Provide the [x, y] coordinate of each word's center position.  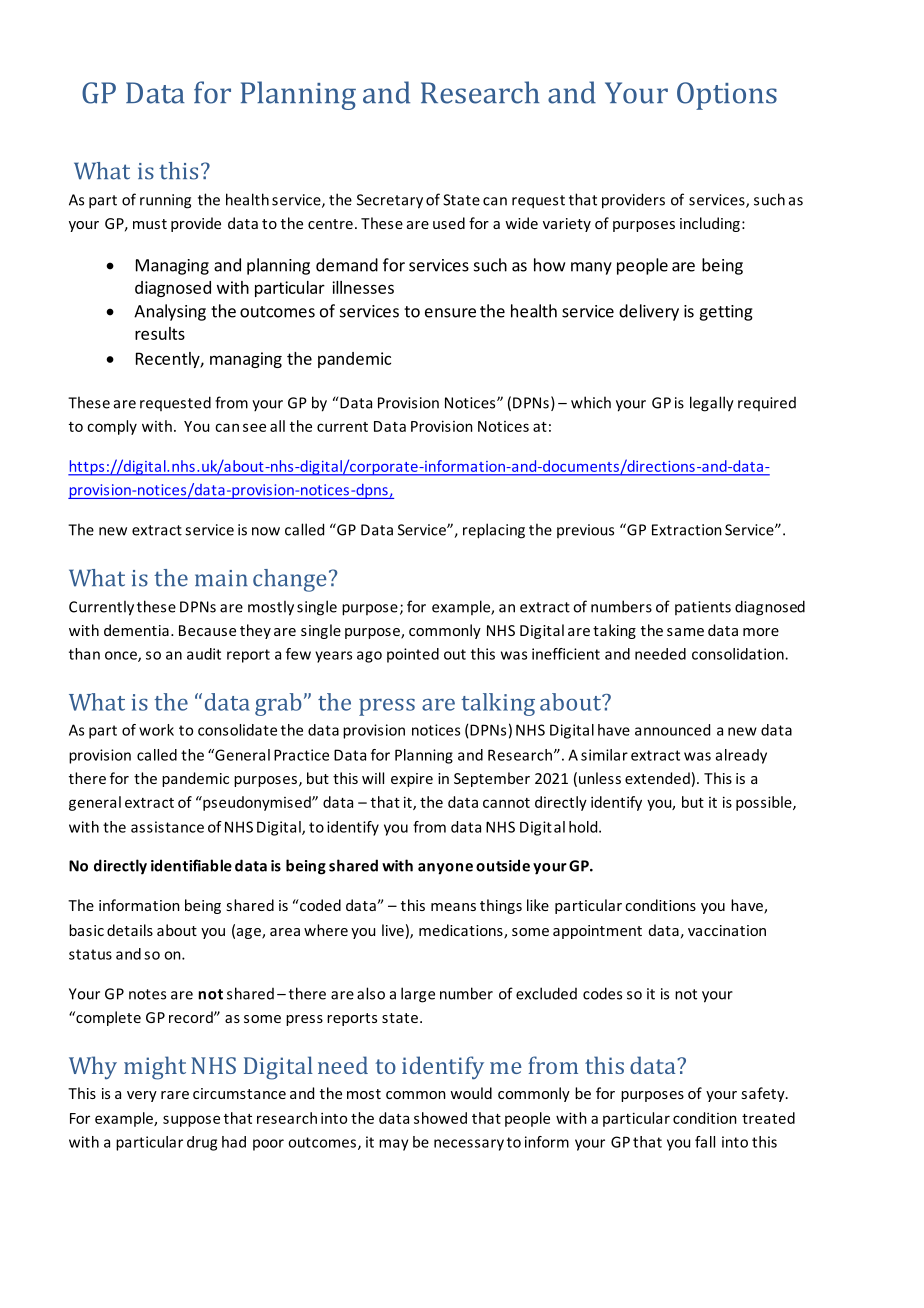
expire [412, 780]
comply [112, 427]
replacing [494, 531]
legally [712, 404]
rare [175, 1095]
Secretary [390, 201]
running [165, 201]
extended [657, 778]
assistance [167, 827]
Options [727, 96]
